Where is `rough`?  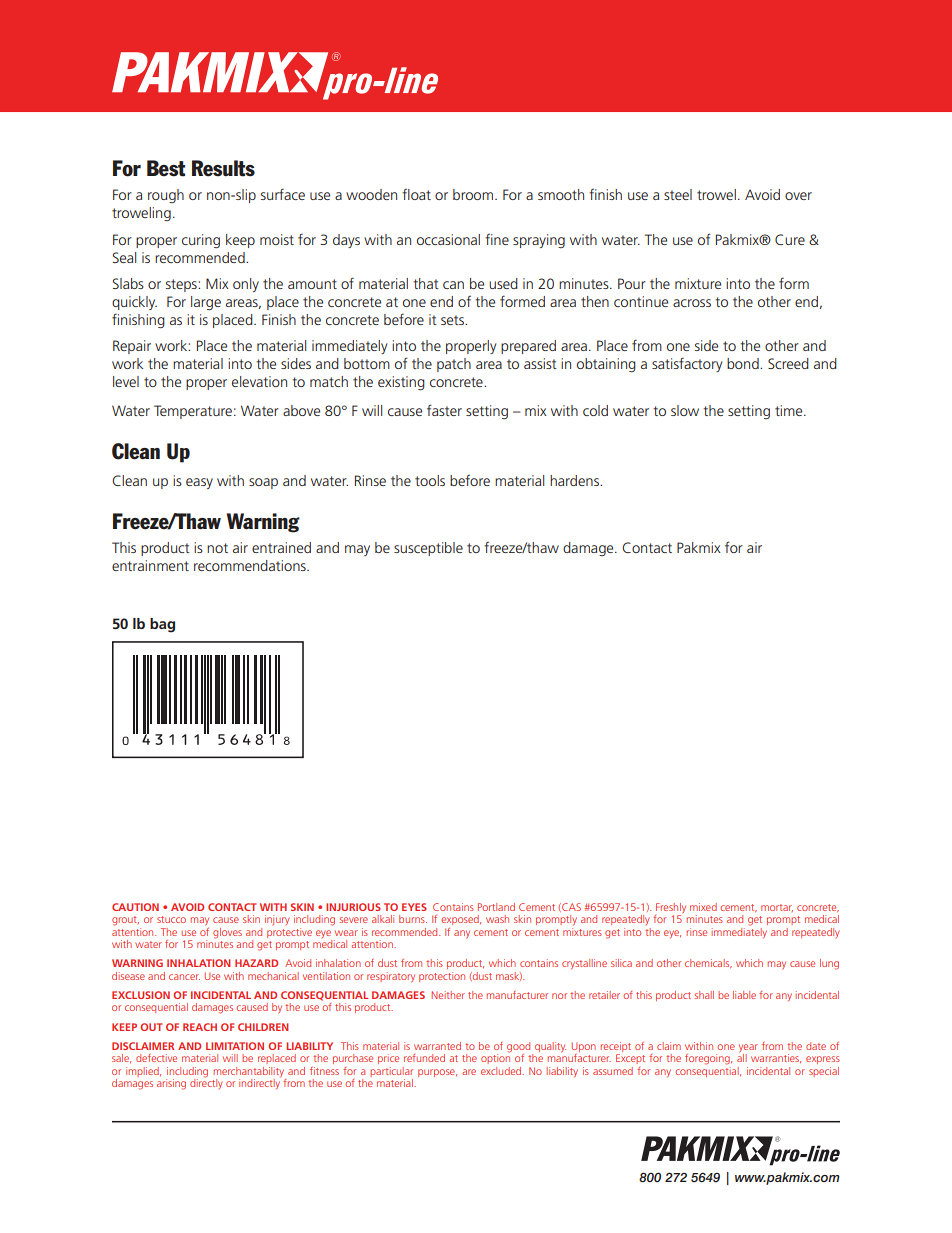
rough is located at coordinates (166, 196).
